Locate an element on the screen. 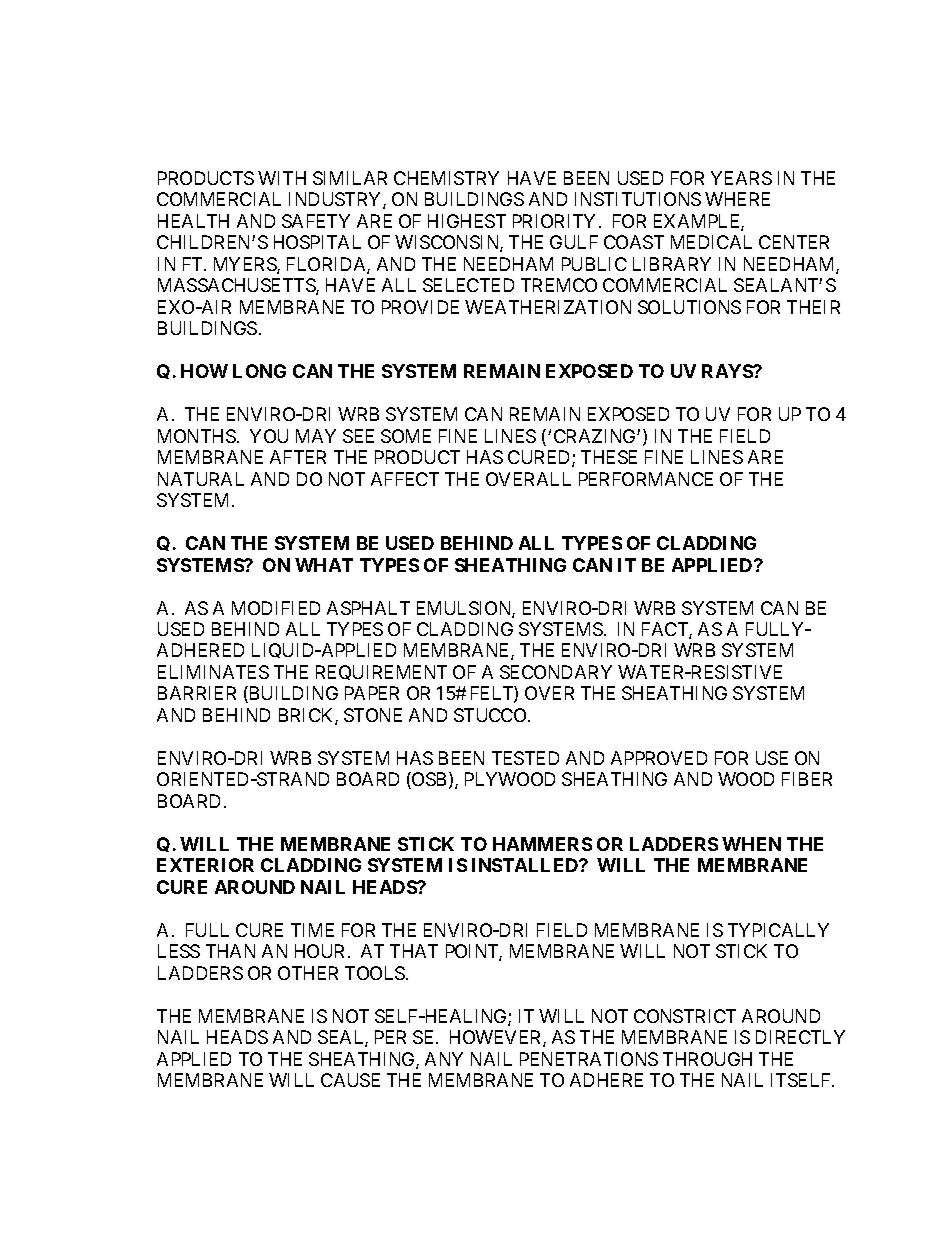 Image resolution: width=952 pixels, height=1233 pixels. APPROVED is located at coordinates (659, 758).
